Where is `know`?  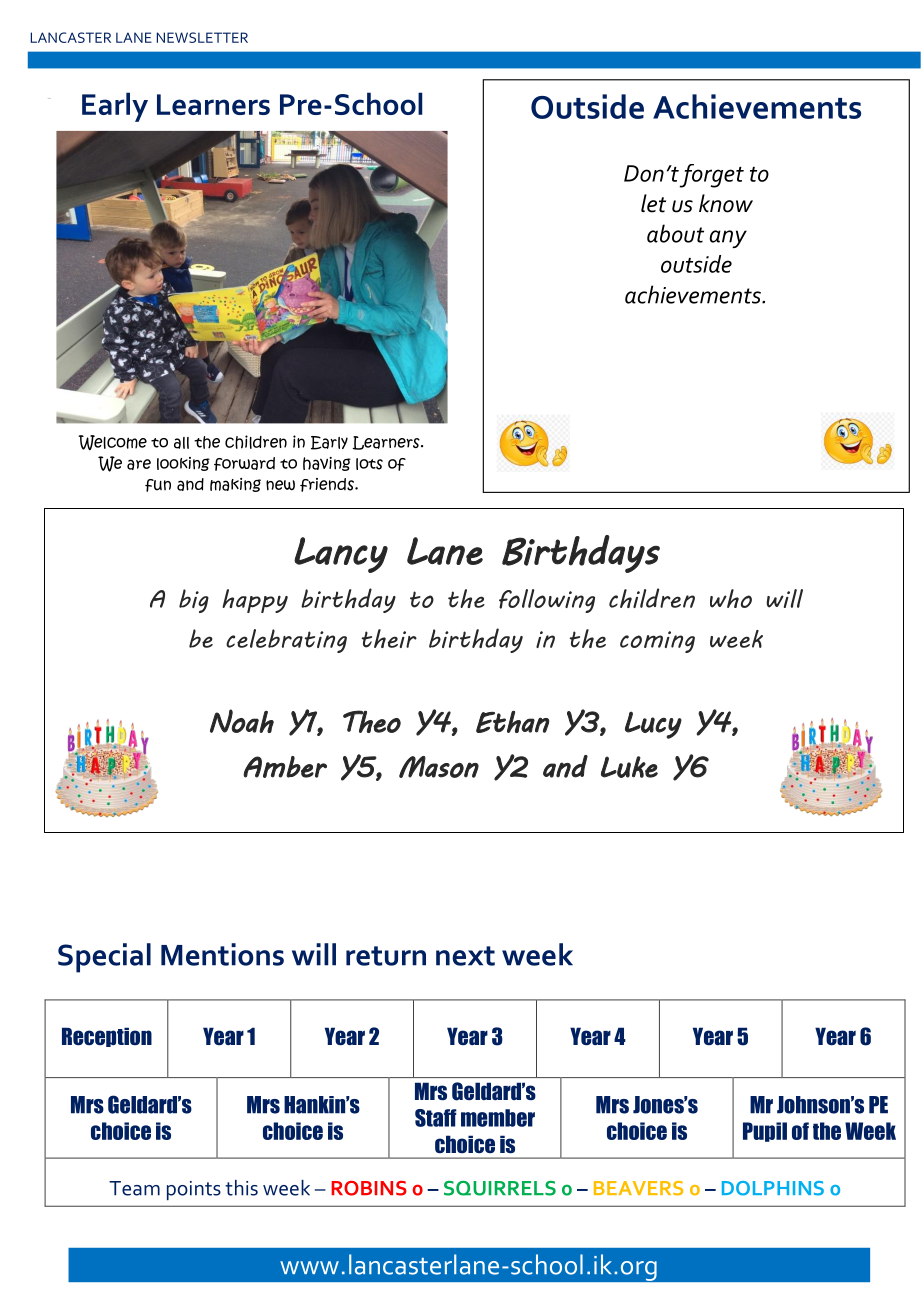 know is located at coordinates (726, 203).
